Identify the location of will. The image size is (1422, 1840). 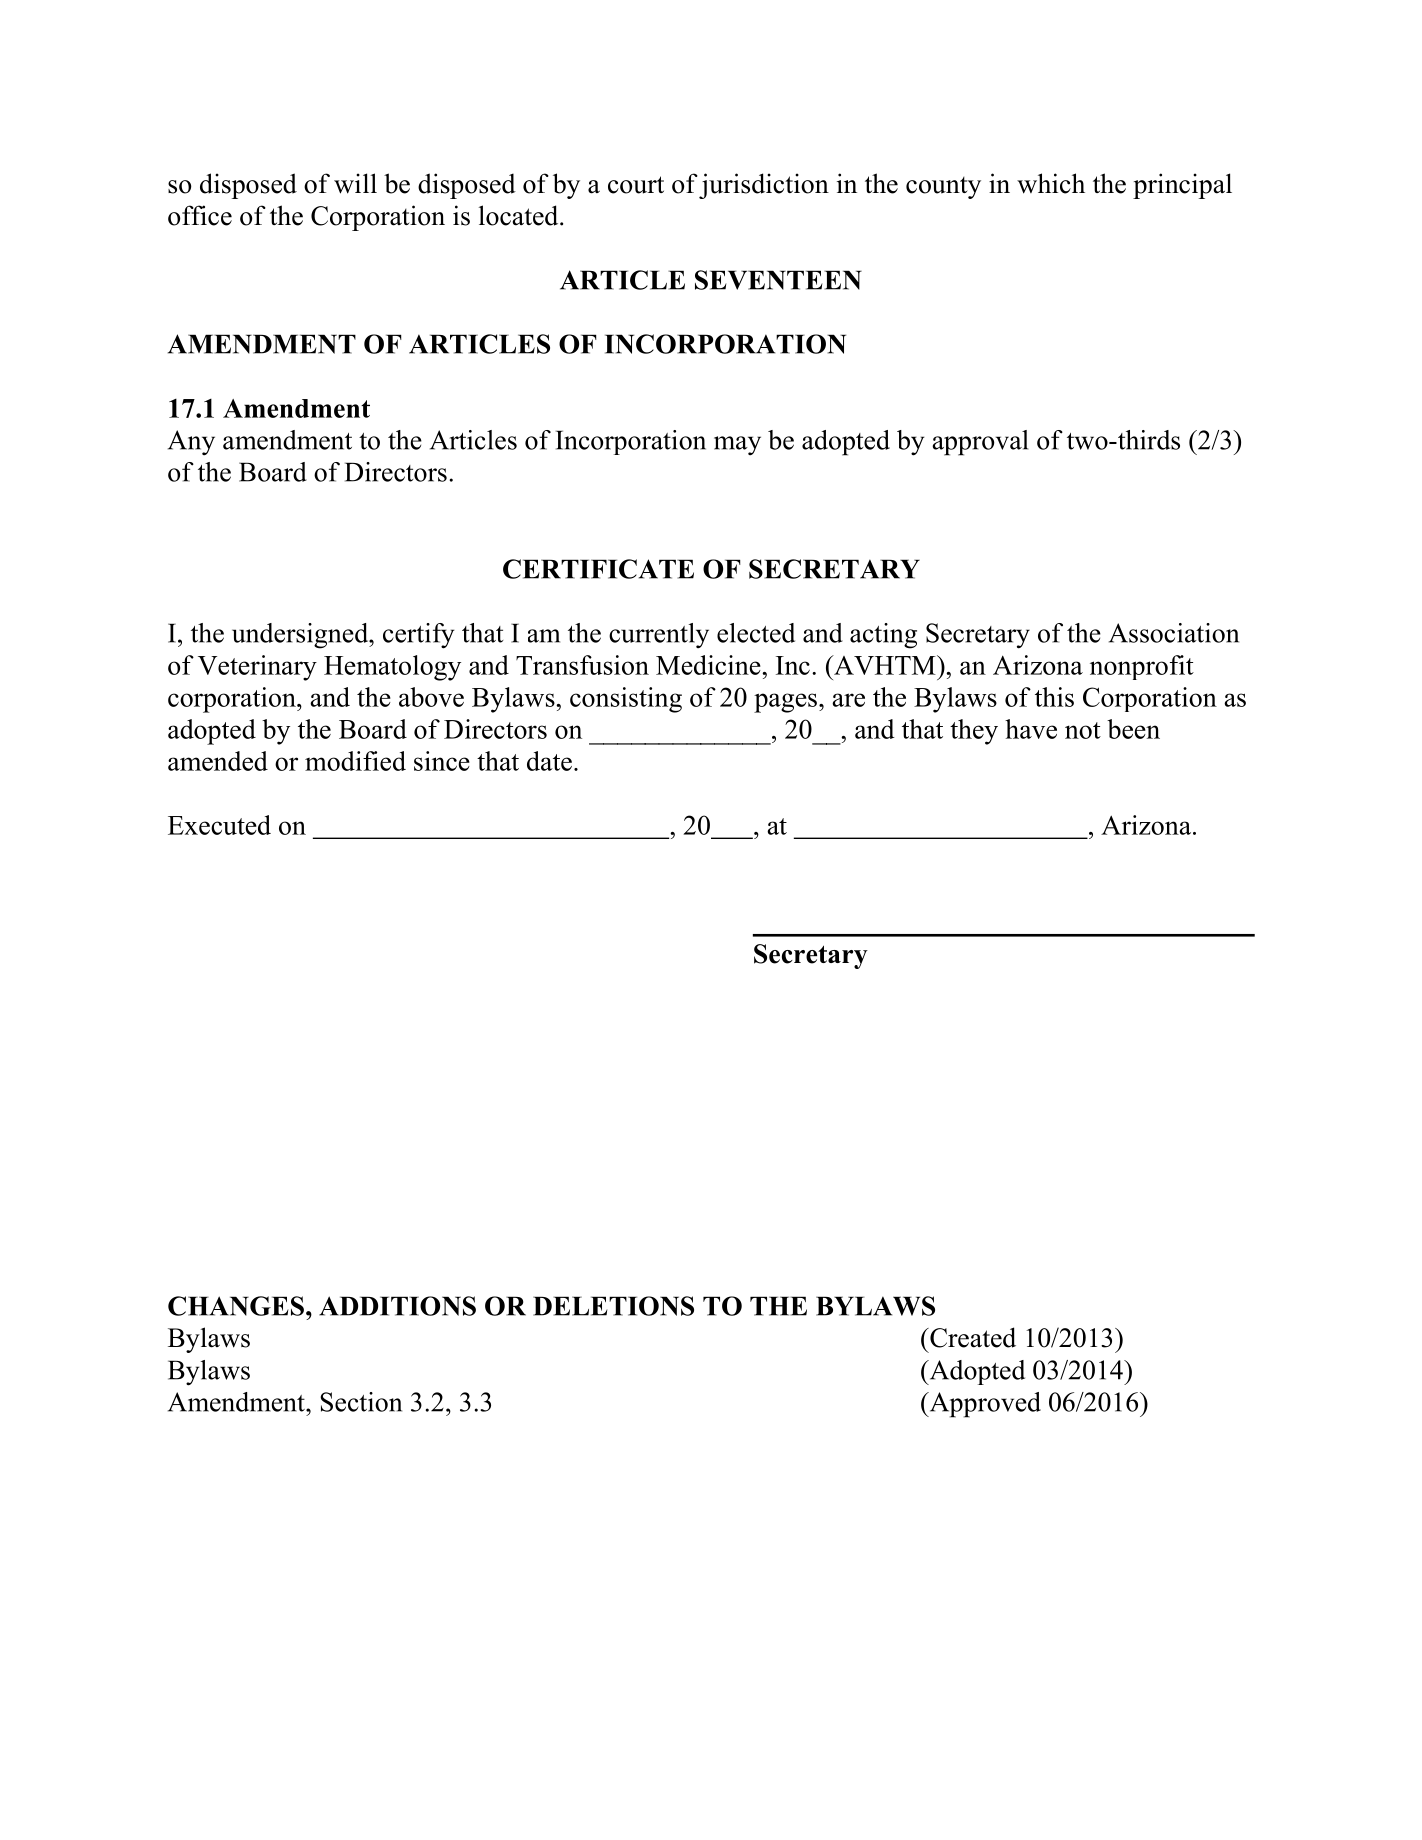
(355, 183).
